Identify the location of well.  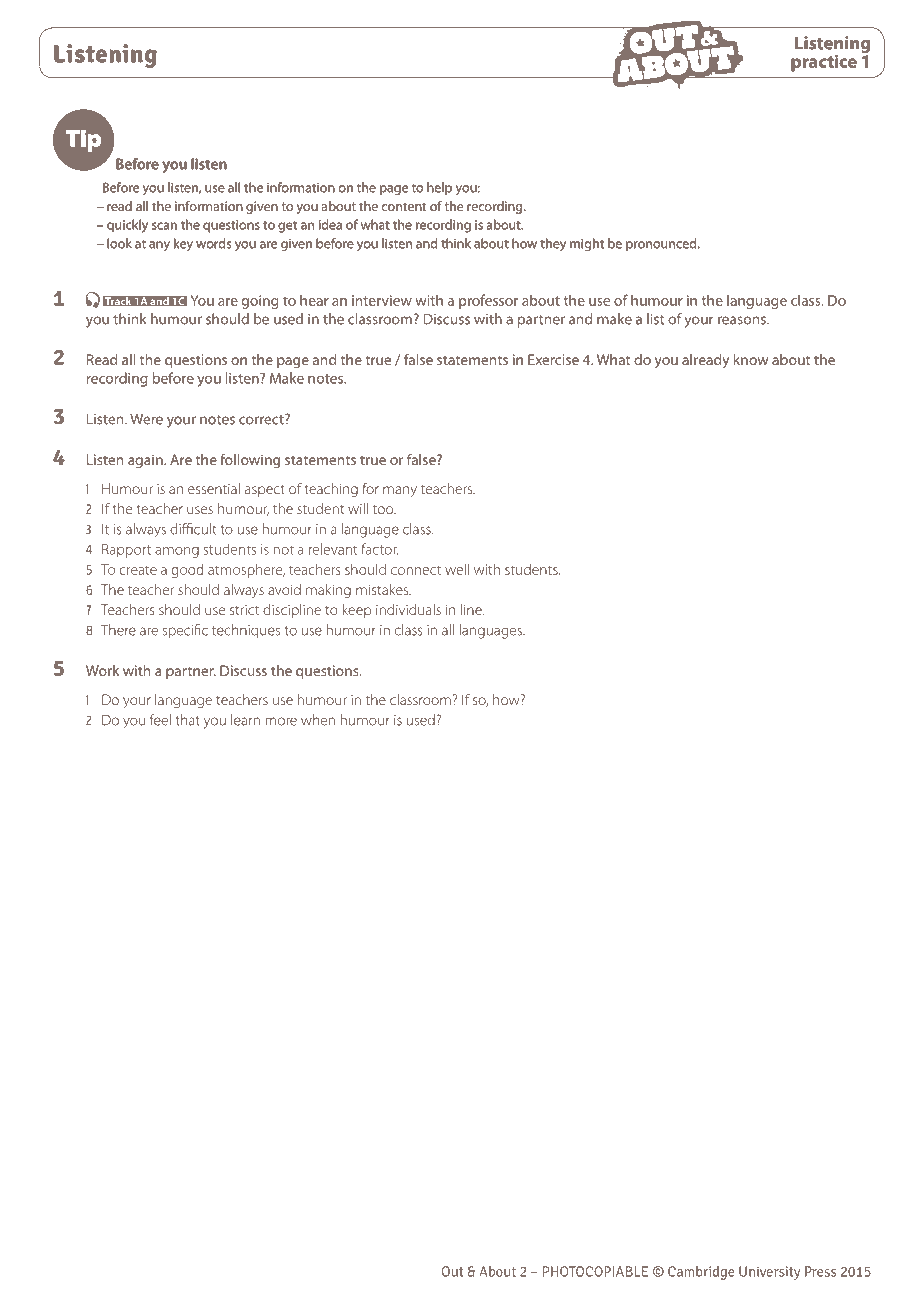
(457, 569).
